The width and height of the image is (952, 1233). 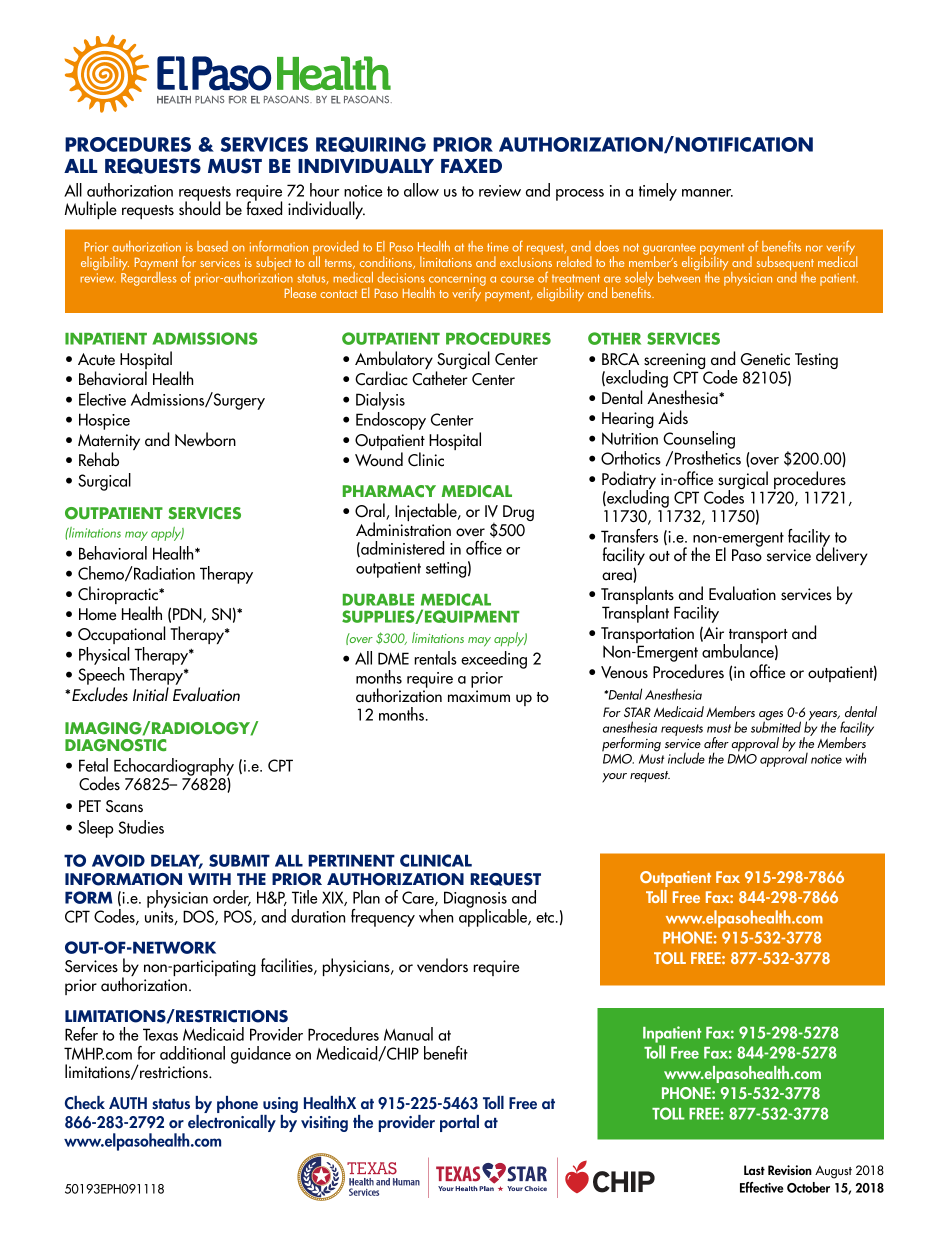 I want to click on Initial, so click(x=151, y=694).
